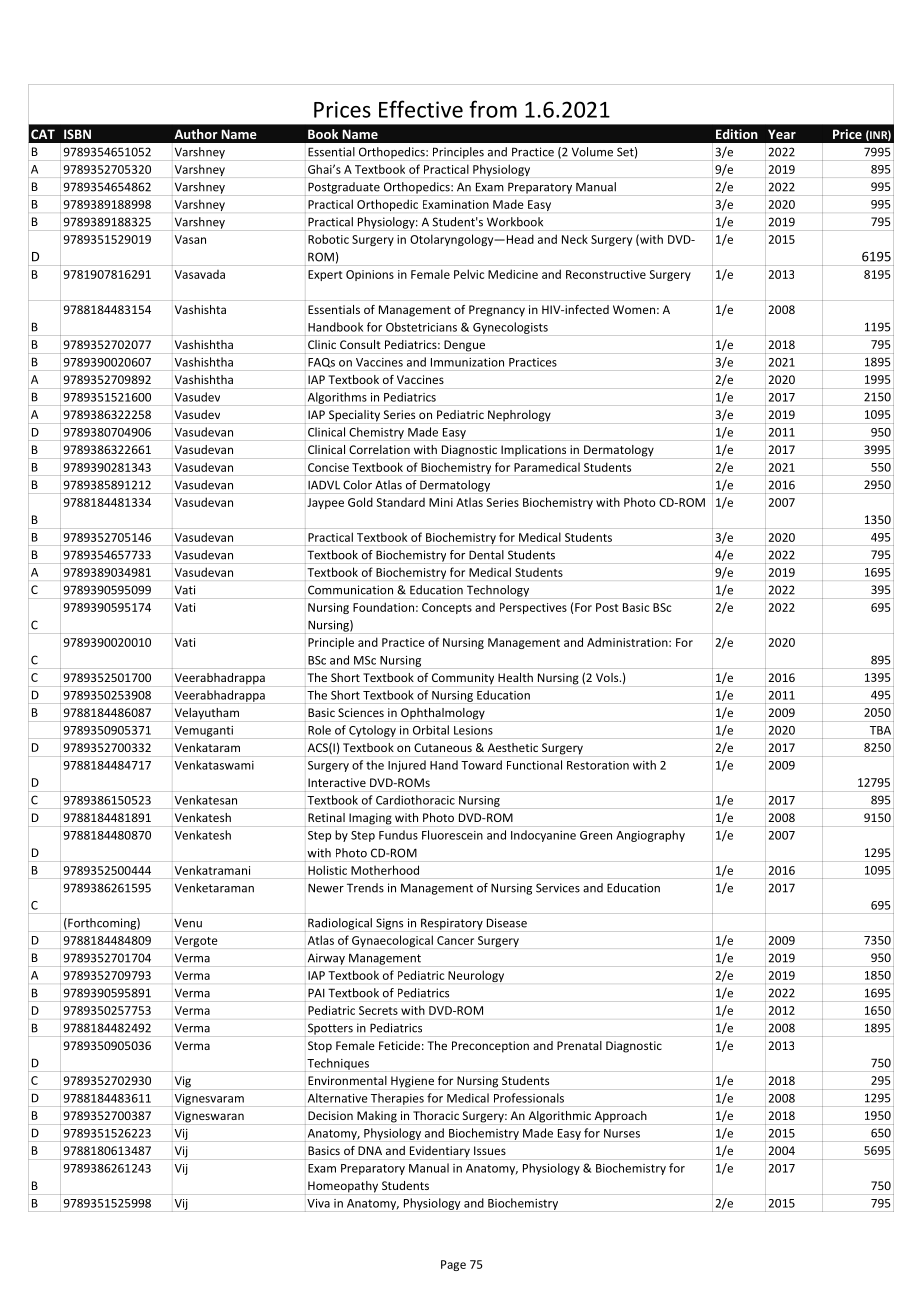 Image resolution: width=924 pixels, height=1308 pixels. I want to click on Holistic, so click(327, 870).
